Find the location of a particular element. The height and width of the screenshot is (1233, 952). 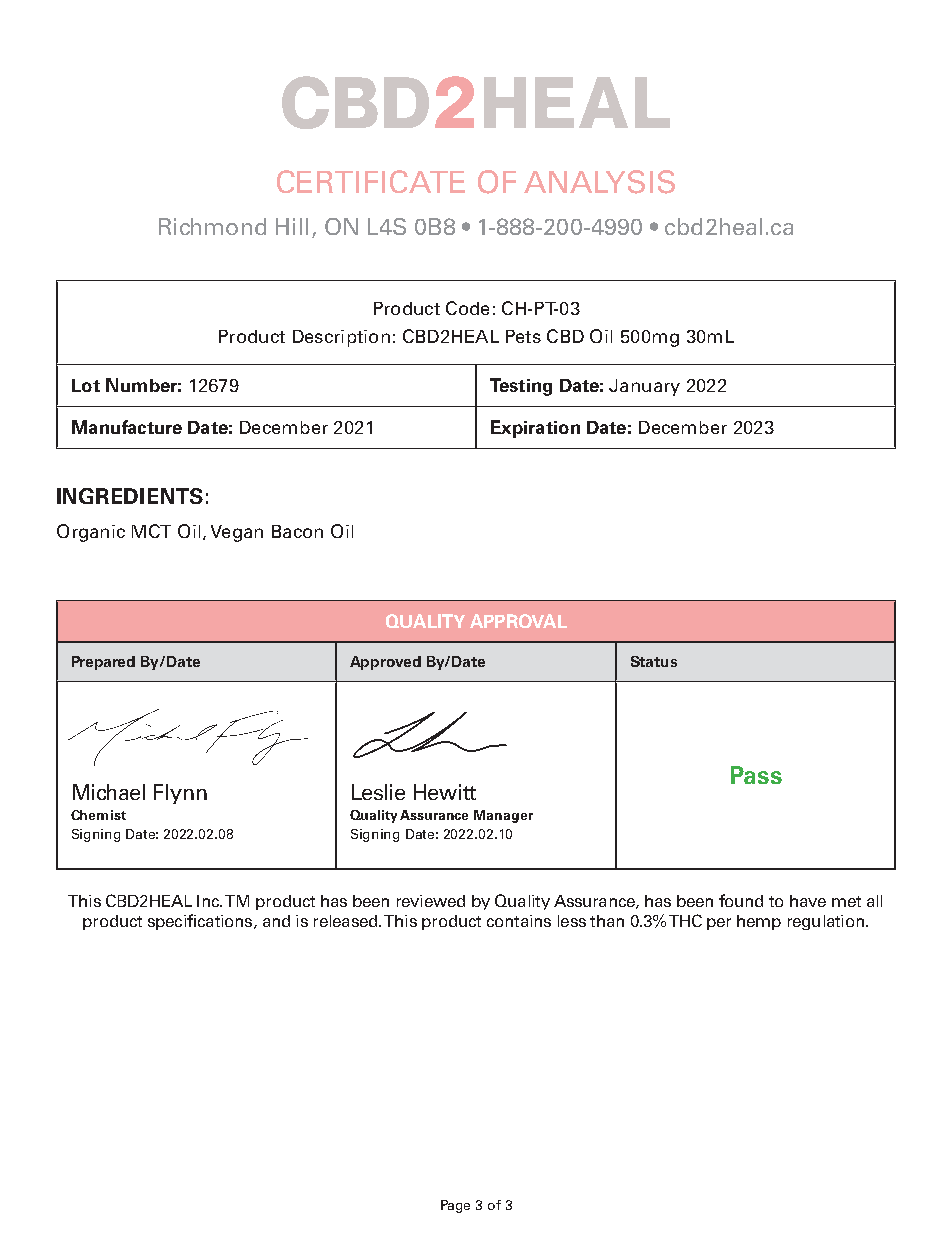

Richmond is located at coordinates (212, 226).
